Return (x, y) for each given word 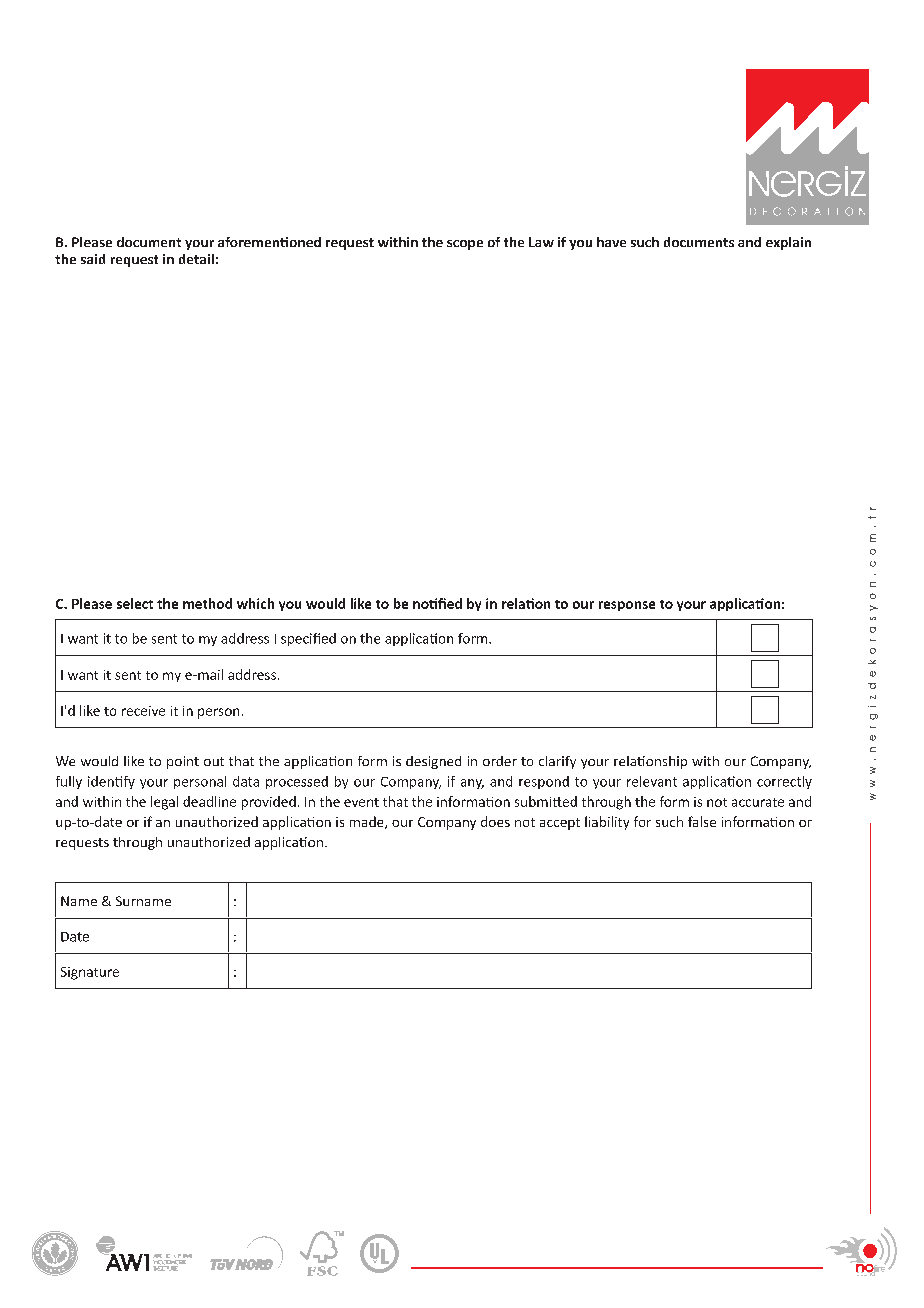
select (135, 603)
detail (196, 259)
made (368, 822)
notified (437, 603)
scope (465, 245)
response (627, 606)
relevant (652, 781)
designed (433, 762)
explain (788, 243)
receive (143, 711)
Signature (90, 973)
